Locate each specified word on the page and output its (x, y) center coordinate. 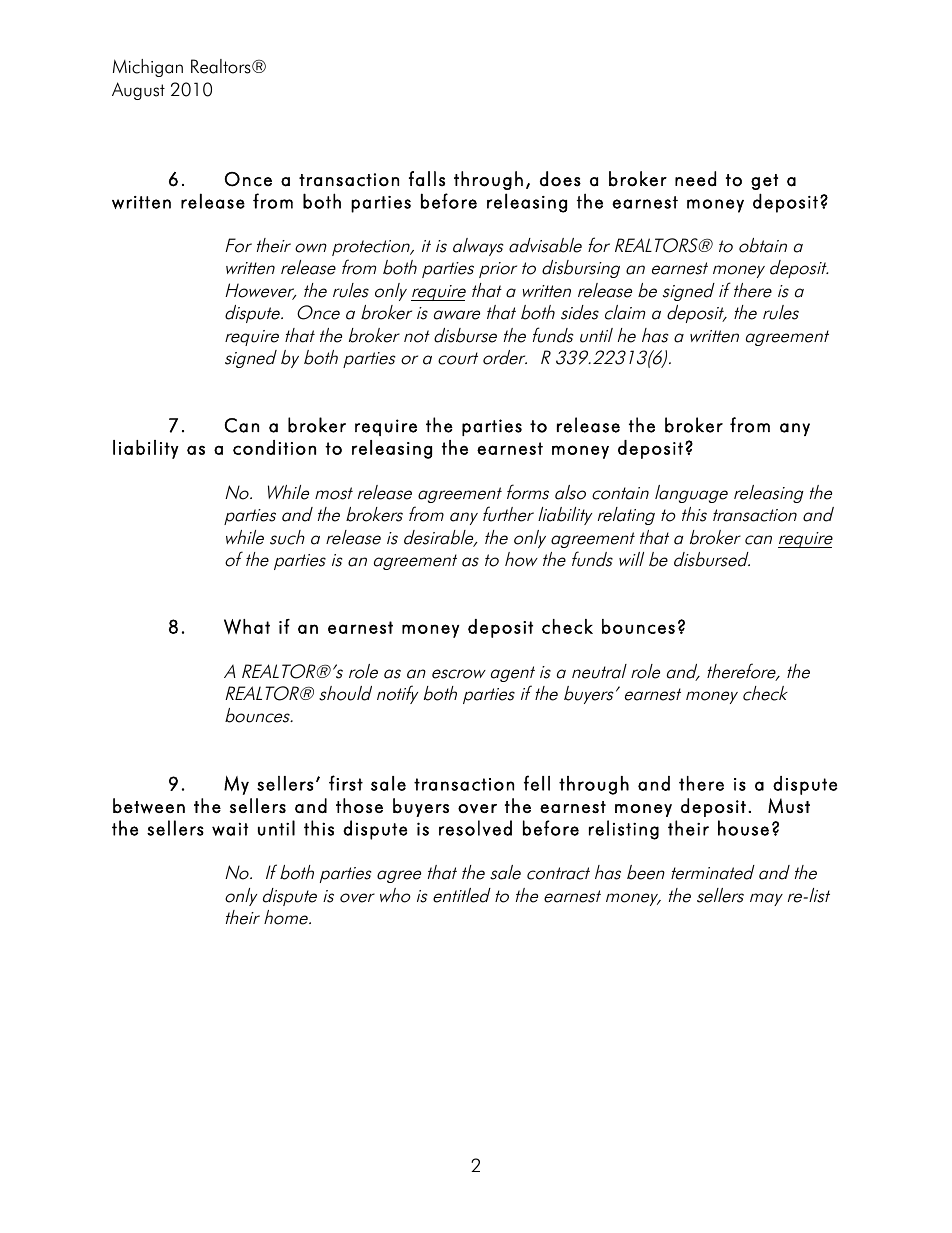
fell (537, 783)
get (764, 182)
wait (230, 829)
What (247, 626)
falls (427, 179)
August (138, 91)
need (695, 179)
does (560, 179)
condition (274, 447)
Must (789, 806)
